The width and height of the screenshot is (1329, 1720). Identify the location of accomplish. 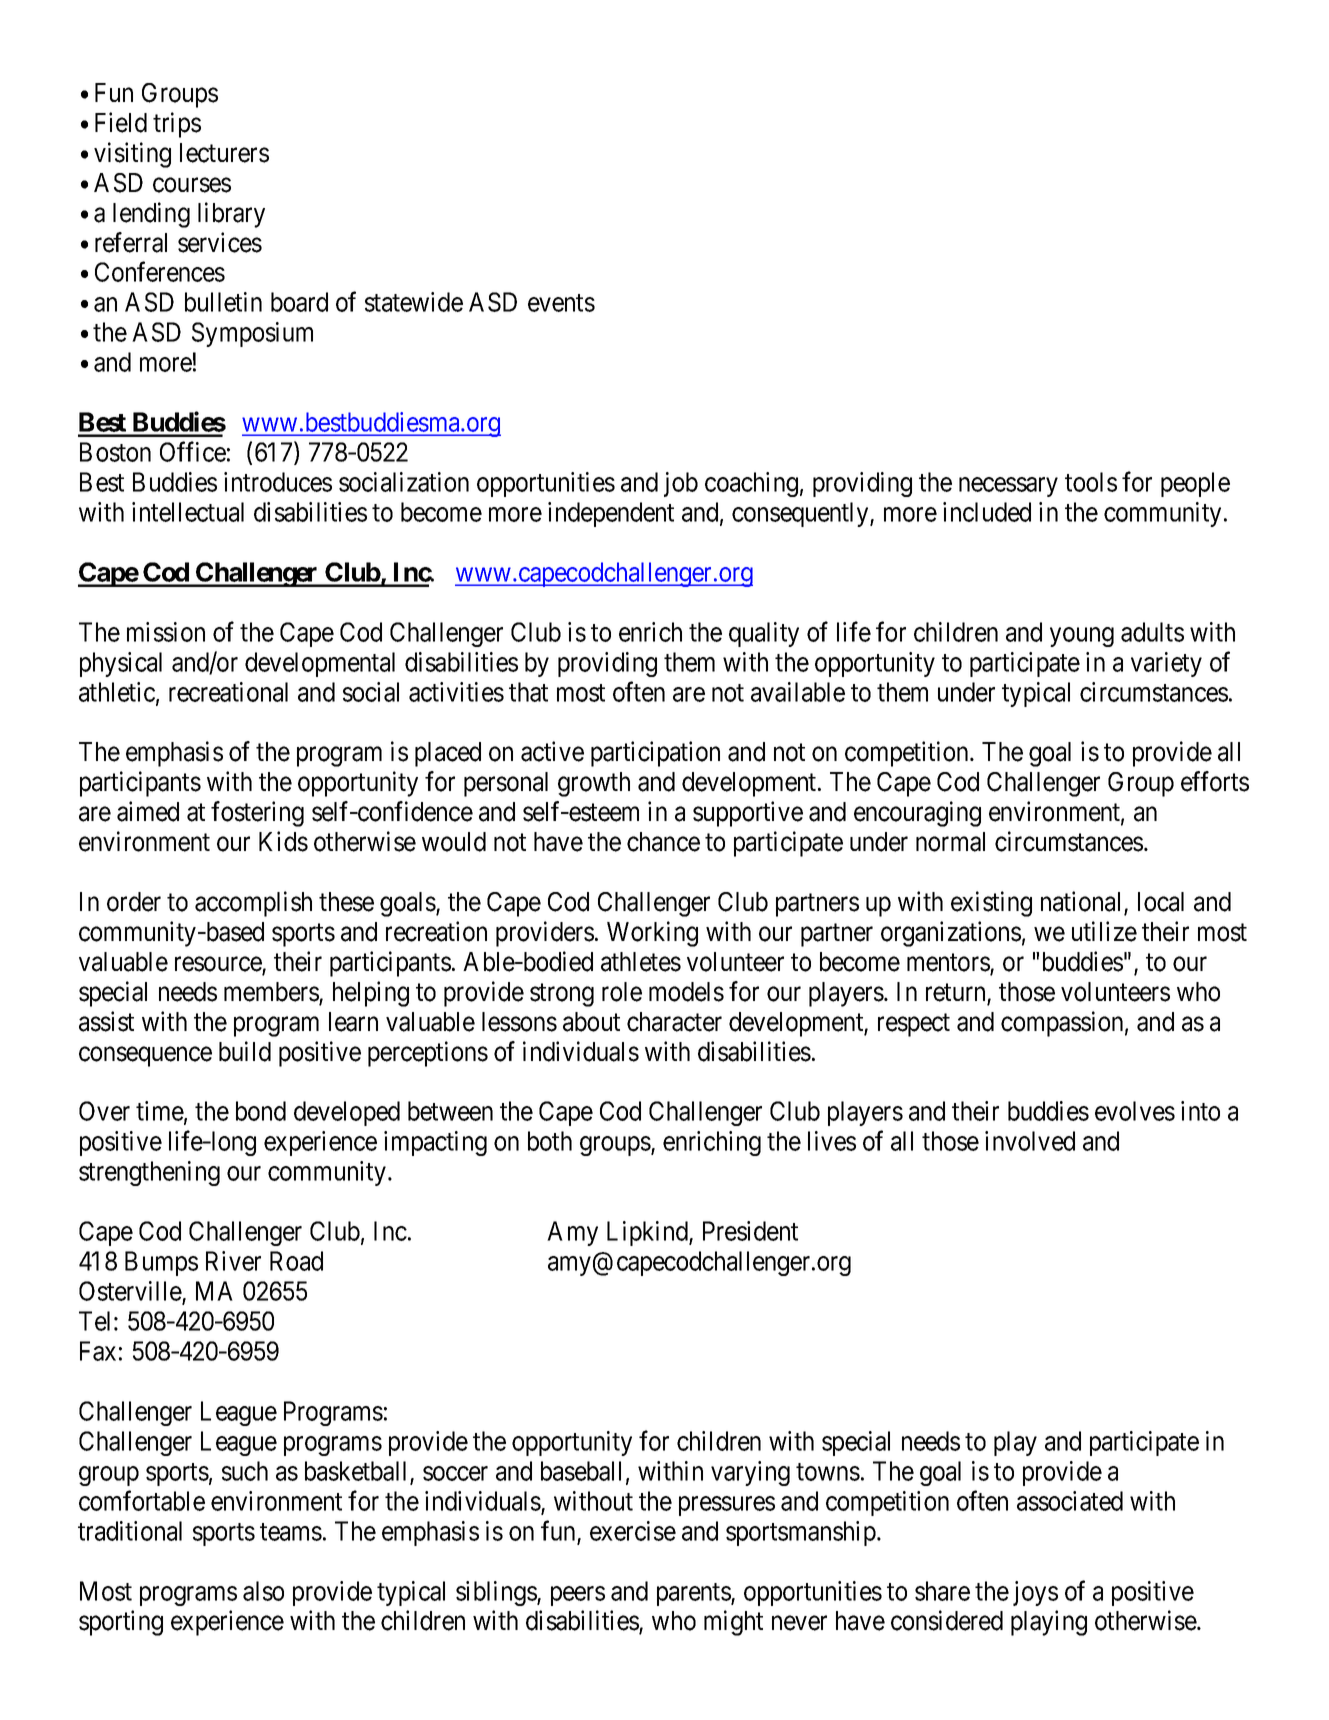
(253, 904).
